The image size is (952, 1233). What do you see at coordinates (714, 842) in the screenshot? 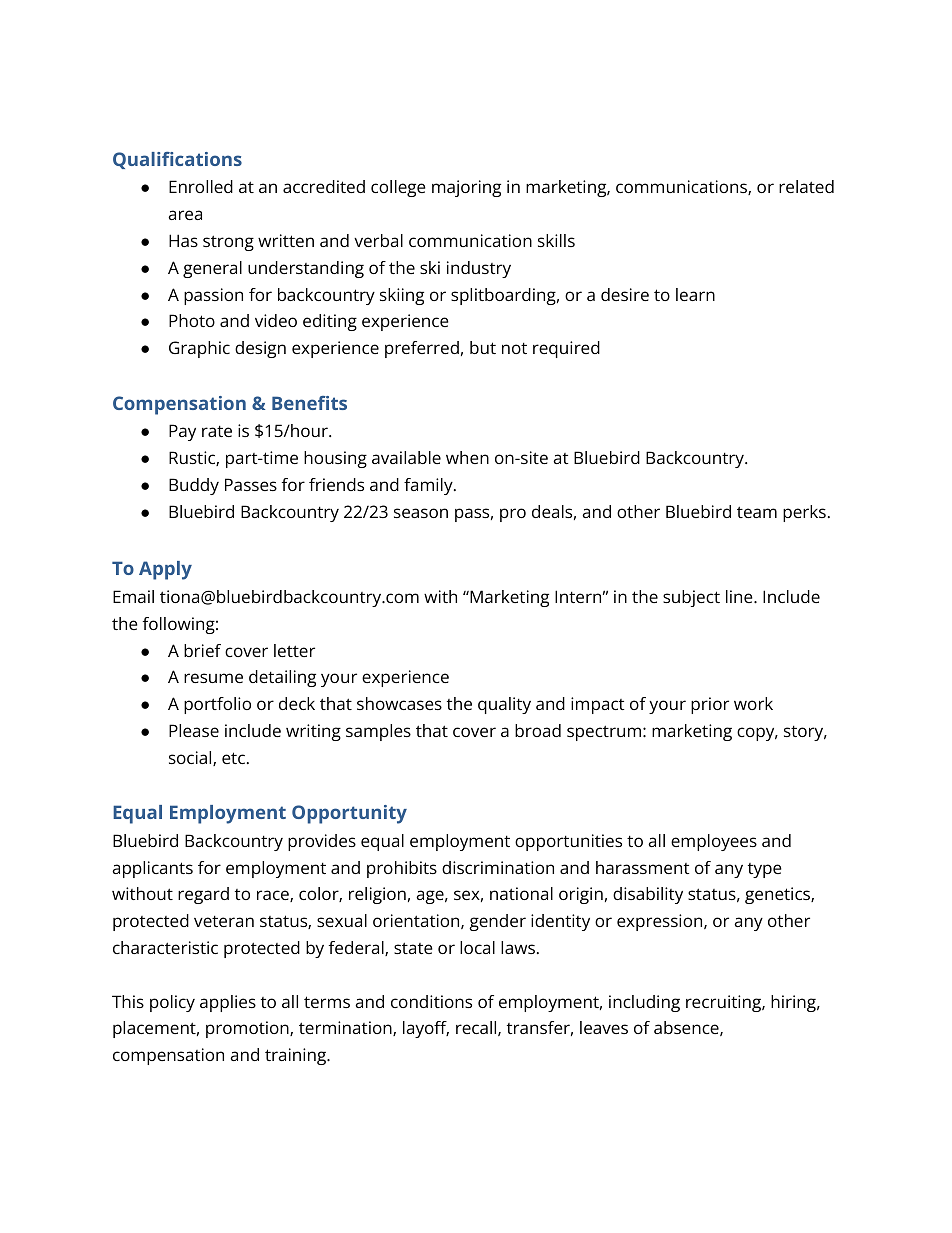
I see `employees` at bounding box center [714, 842].
